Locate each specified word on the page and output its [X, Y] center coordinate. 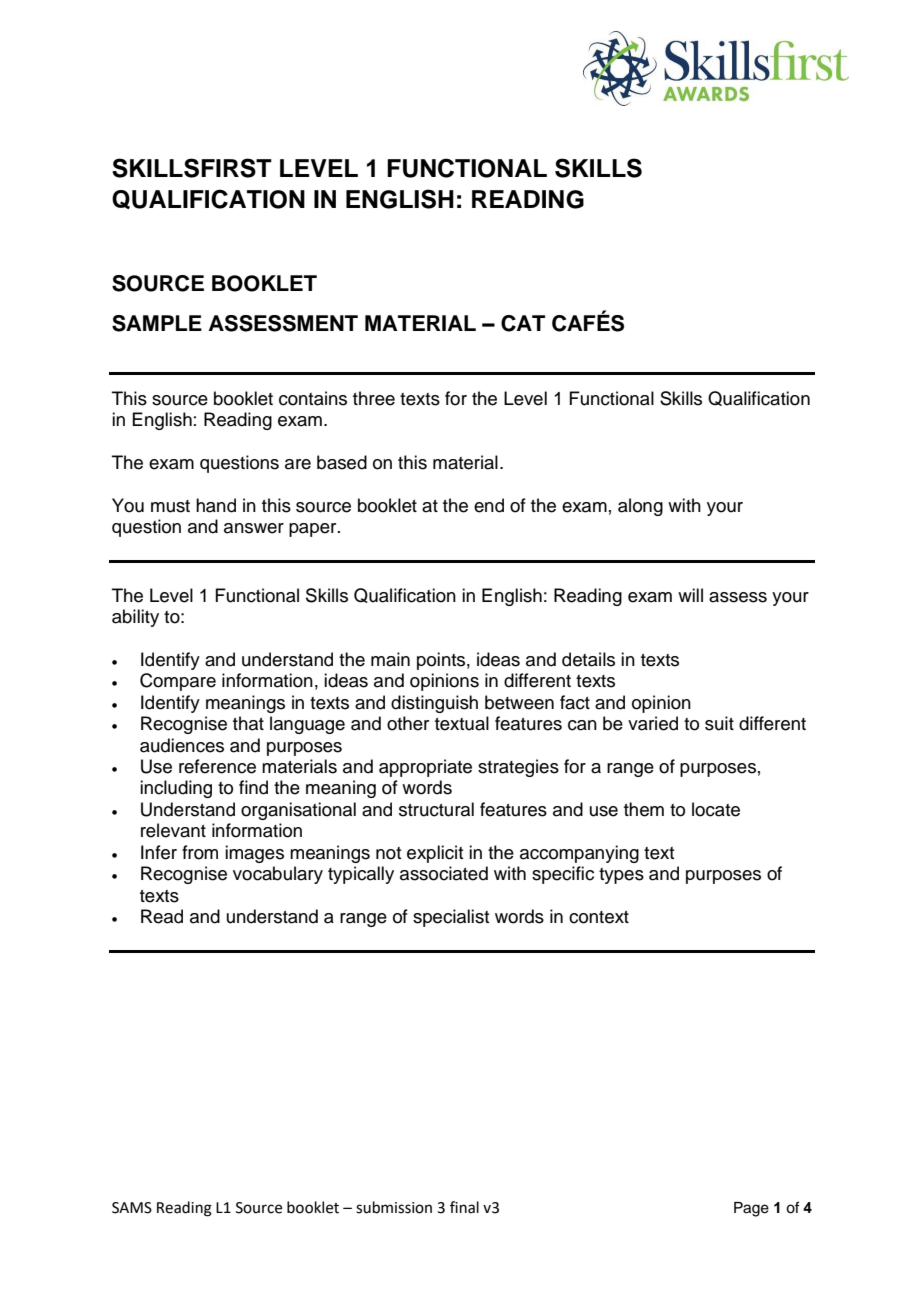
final [464, 1207]
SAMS [132, 1208]
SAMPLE [157, 323]
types [621, 876]
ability [135, 618]
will [690, 595]
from [200, 852]
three [374, 398]
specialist [451, 918]
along [640, 507]
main [390, 659]
